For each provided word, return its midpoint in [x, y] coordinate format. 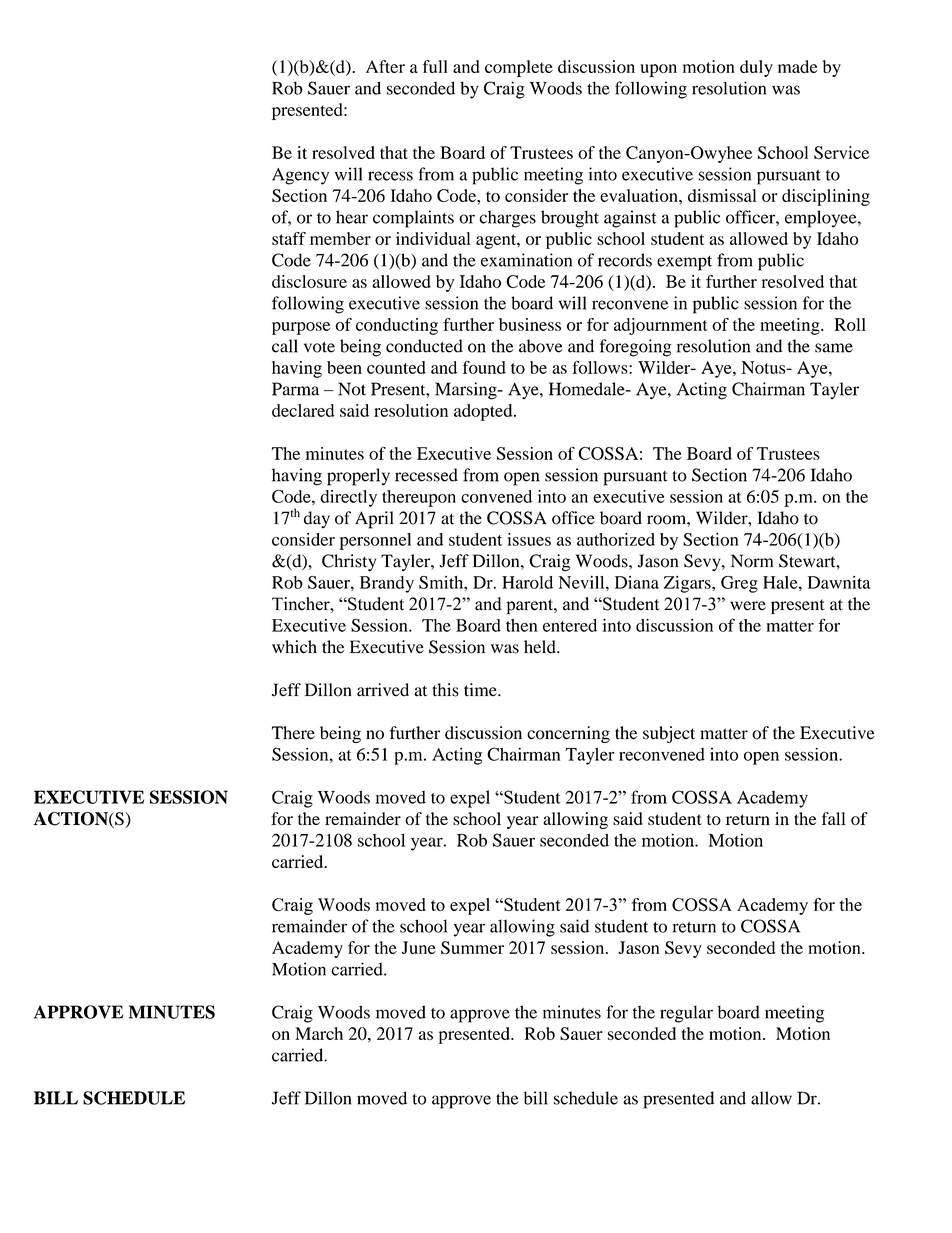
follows [601, 367]
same [834, 348]
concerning [568, 734]
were [748, 606]
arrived [383, 690]
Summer [472, 947]
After [385, 66]
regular [686, 1014]
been [344, 367]
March [319, 1033]
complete [519, 68]
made [797, 66]
